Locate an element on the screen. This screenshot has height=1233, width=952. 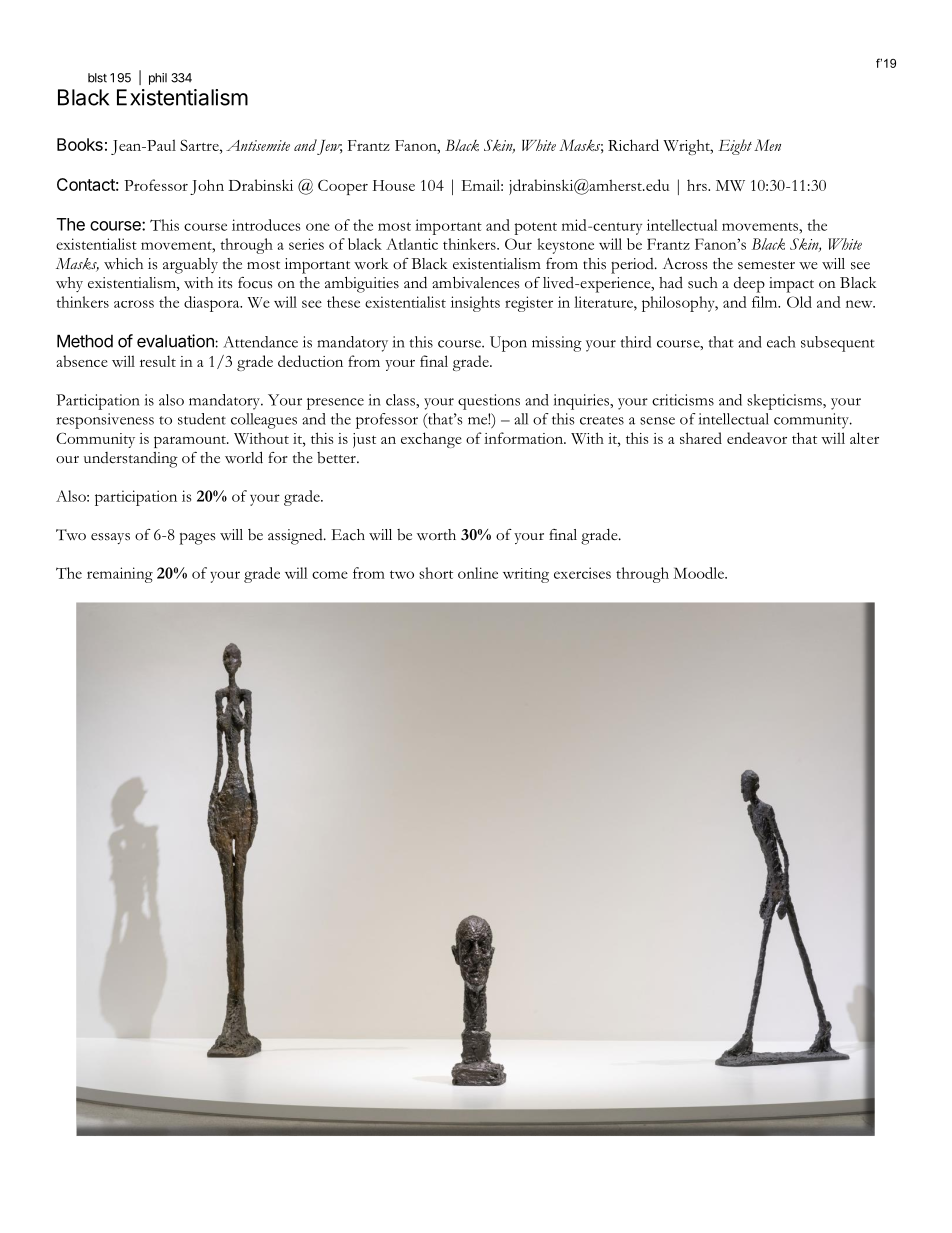
Upon is located at coordinates (508, 344).
